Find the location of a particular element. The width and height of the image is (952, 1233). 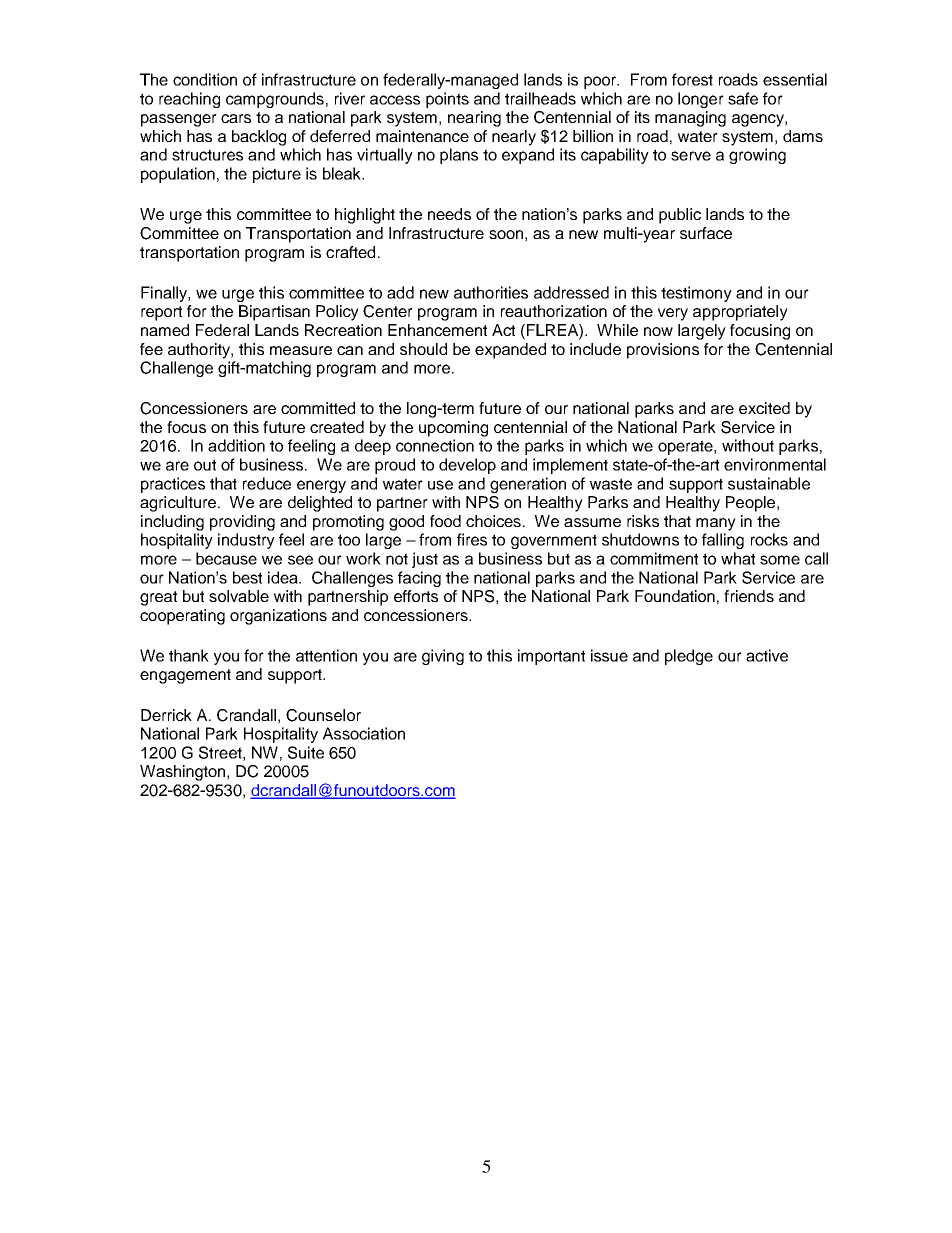

nearing is located at coordinates (474, 119).
